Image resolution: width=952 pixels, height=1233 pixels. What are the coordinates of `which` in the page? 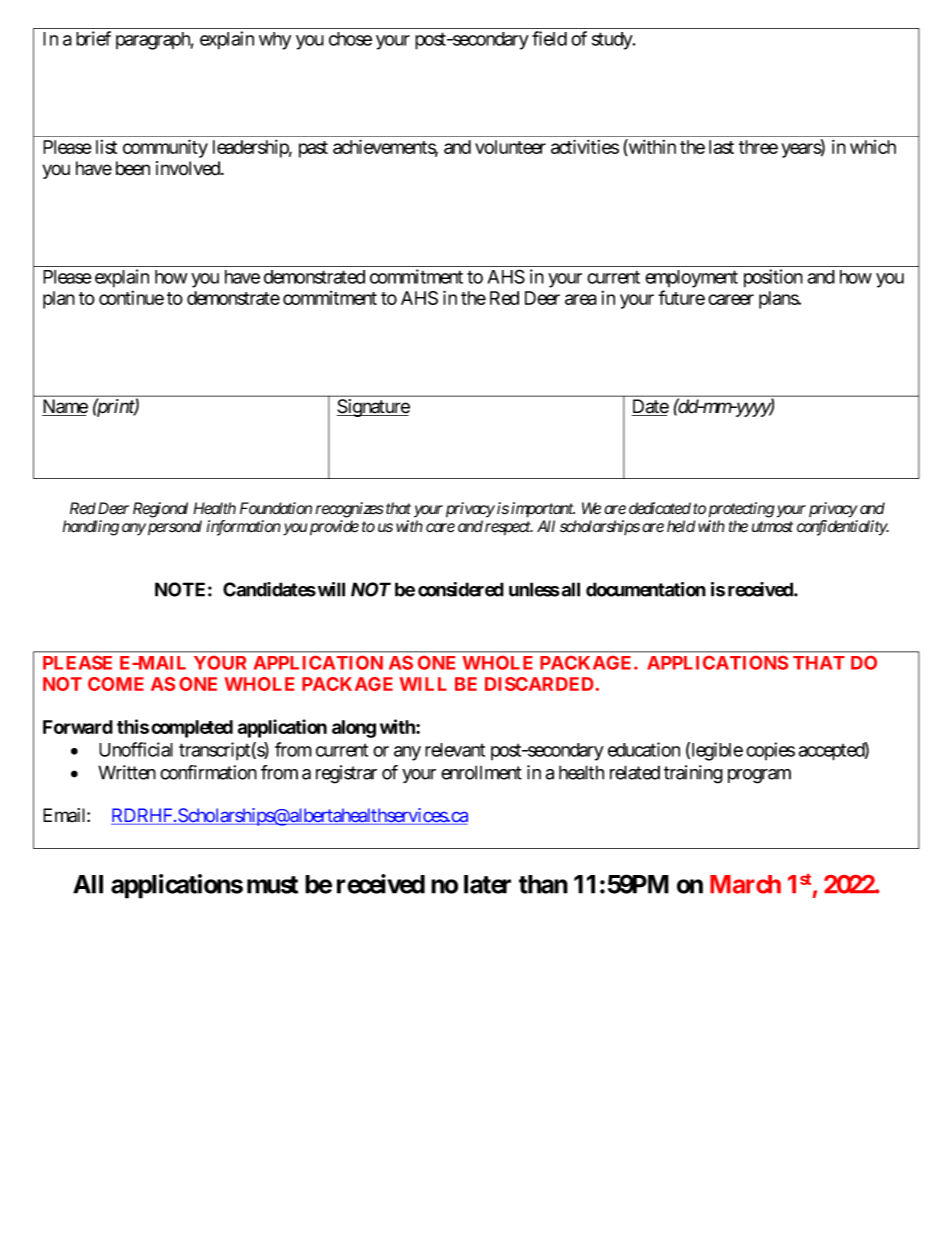 It's located at (873, 147).
